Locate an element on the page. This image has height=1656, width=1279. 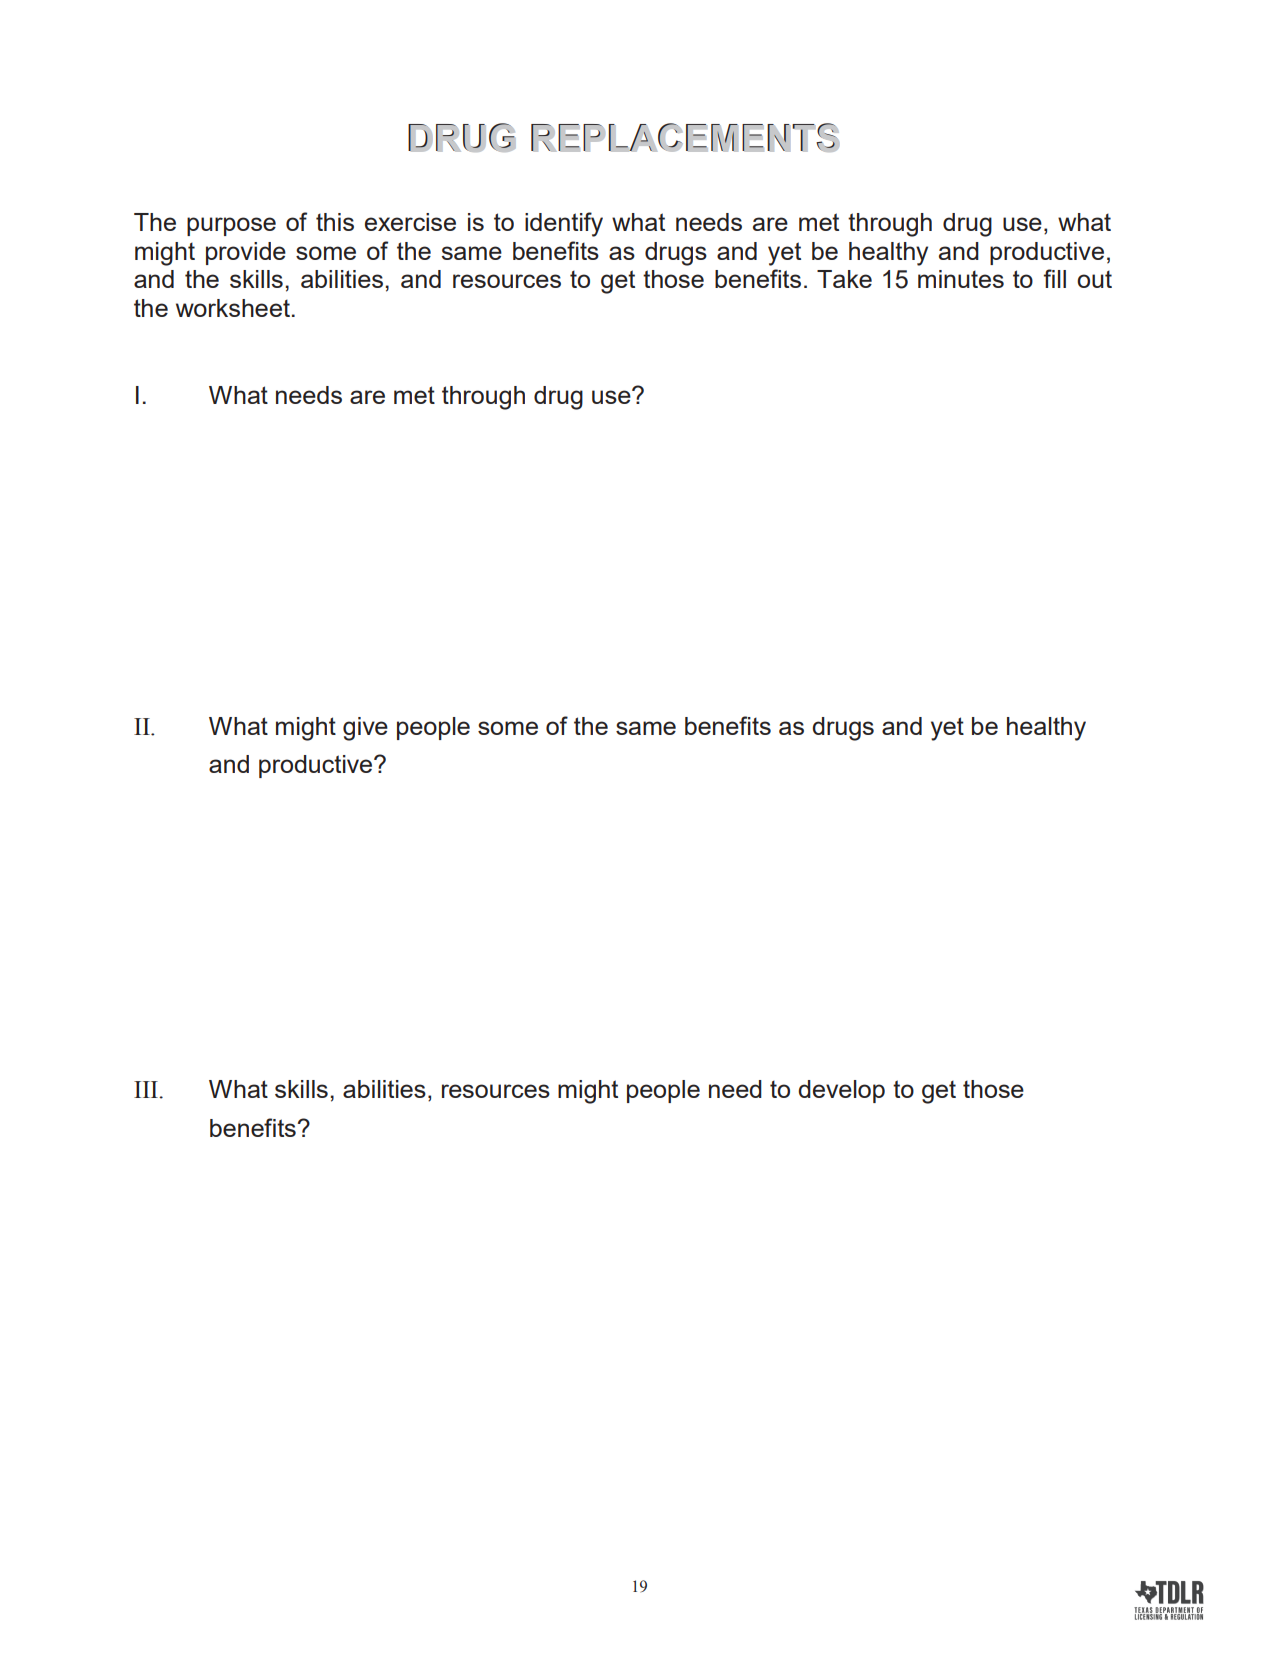
purpose is located at coordinates (231, 226).
